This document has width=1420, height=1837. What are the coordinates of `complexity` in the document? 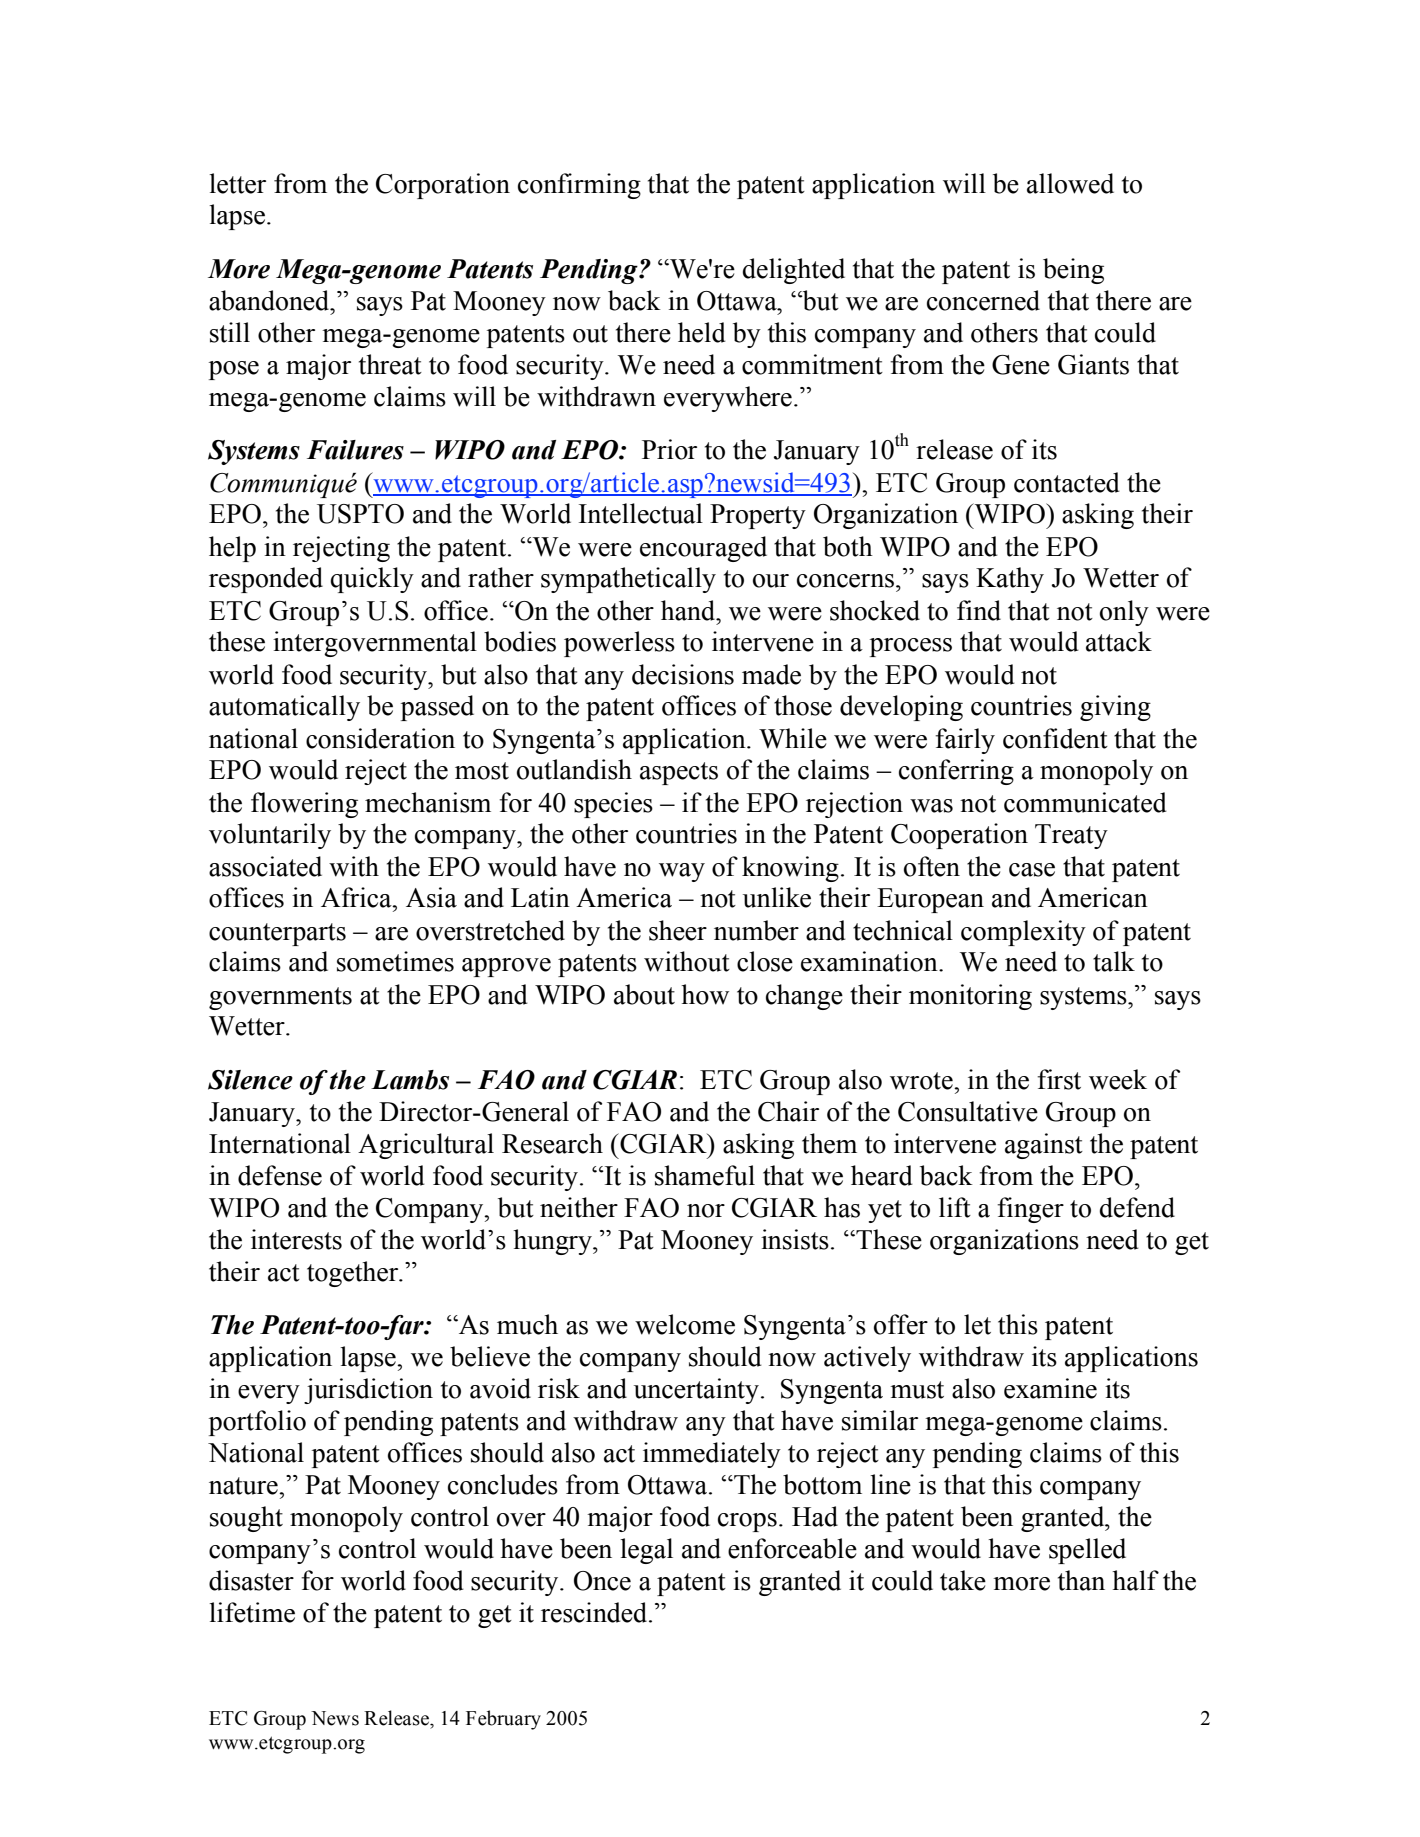 It's located at (1023, 933).
